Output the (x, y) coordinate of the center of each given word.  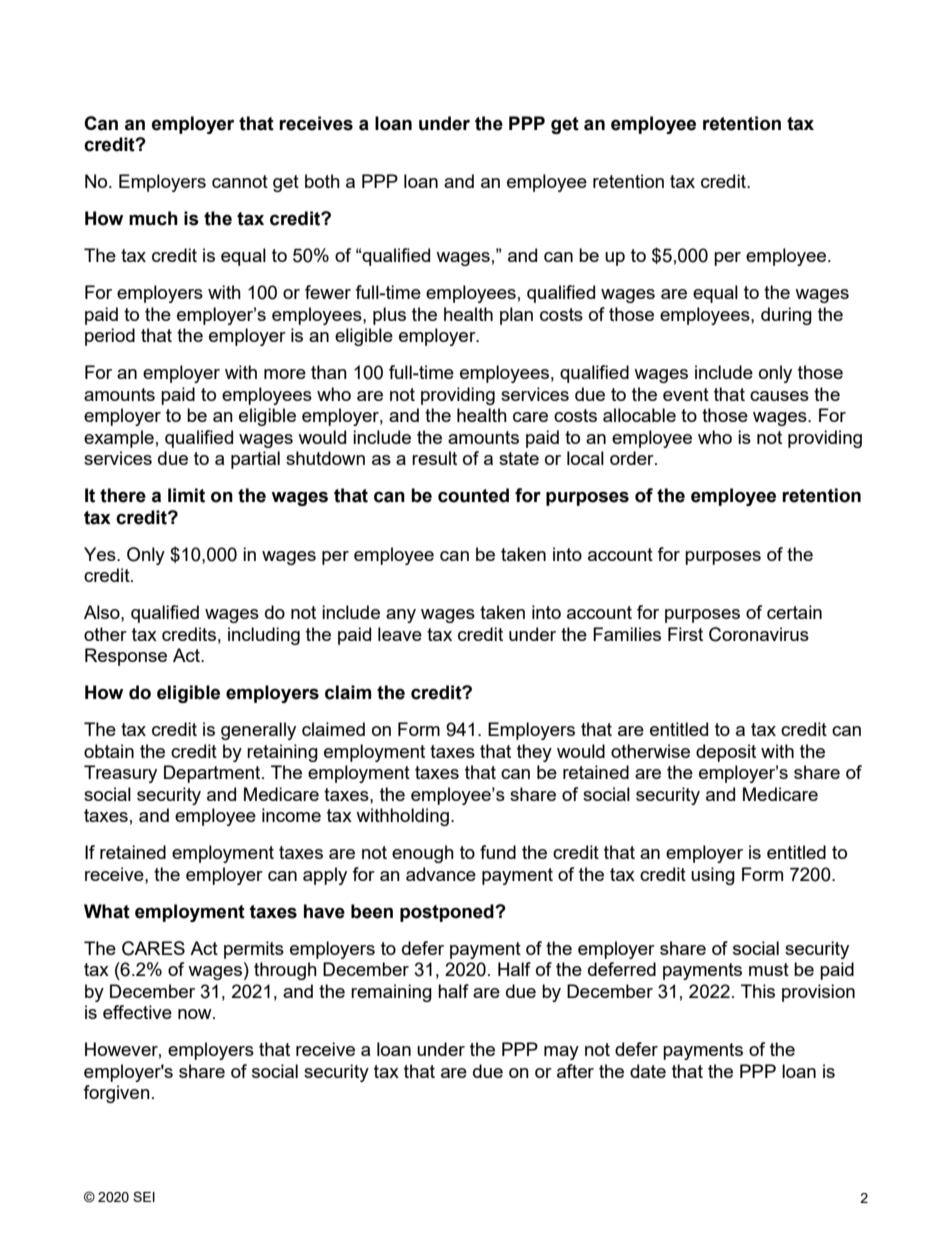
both (322, 181)
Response (126, 657)
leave (400, 634)
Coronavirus (759, 634)
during (786, 316)
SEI (144, 1196)
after (575, 1071)
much (153, 218)
